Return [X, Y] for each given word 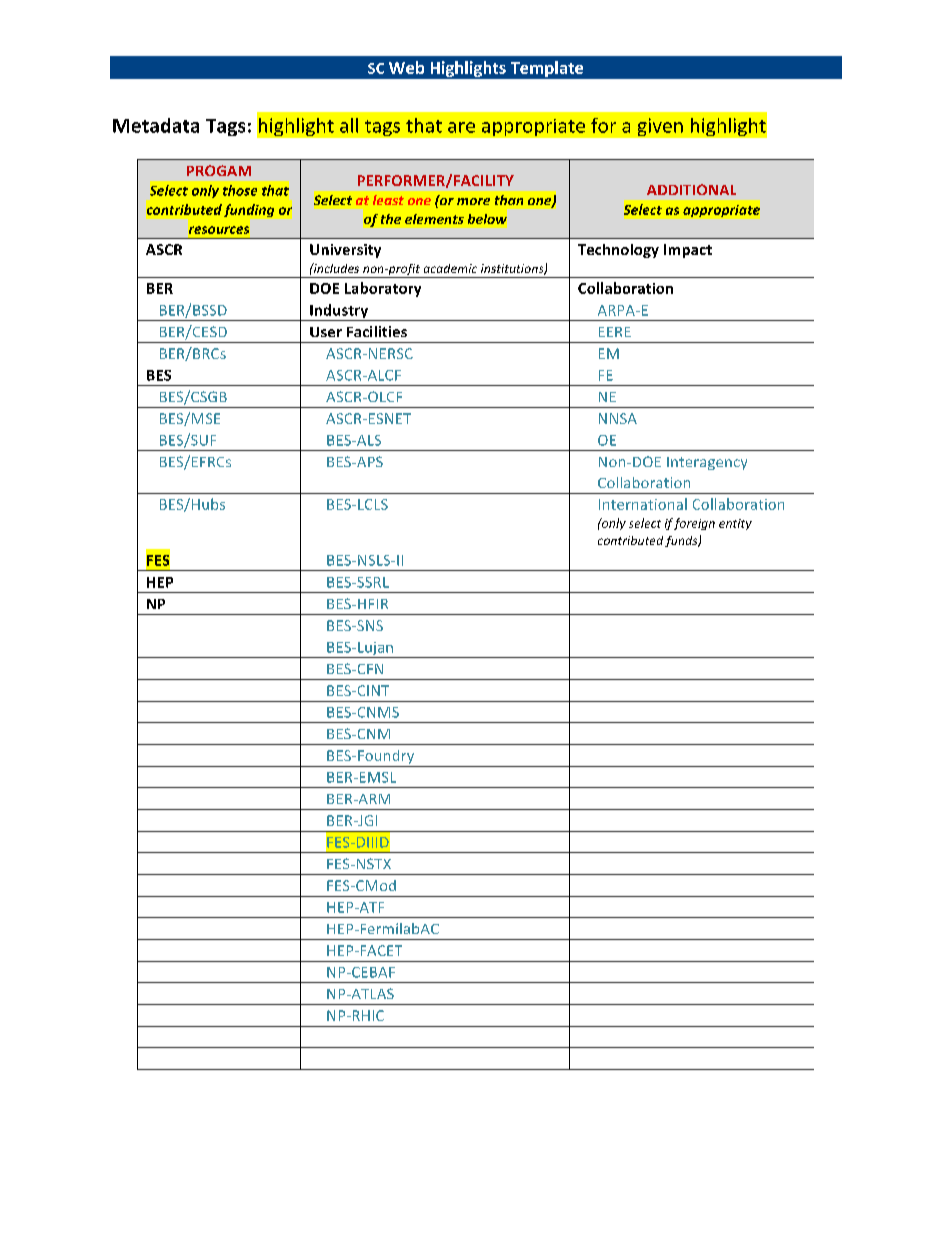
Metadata [156, 125]
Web [406, 67]
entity [735, 524]
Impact [688, 251]
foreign [694, 524]
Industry [339, 312]
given [660, 127]
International [643, 504]
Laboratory [383, 289]
